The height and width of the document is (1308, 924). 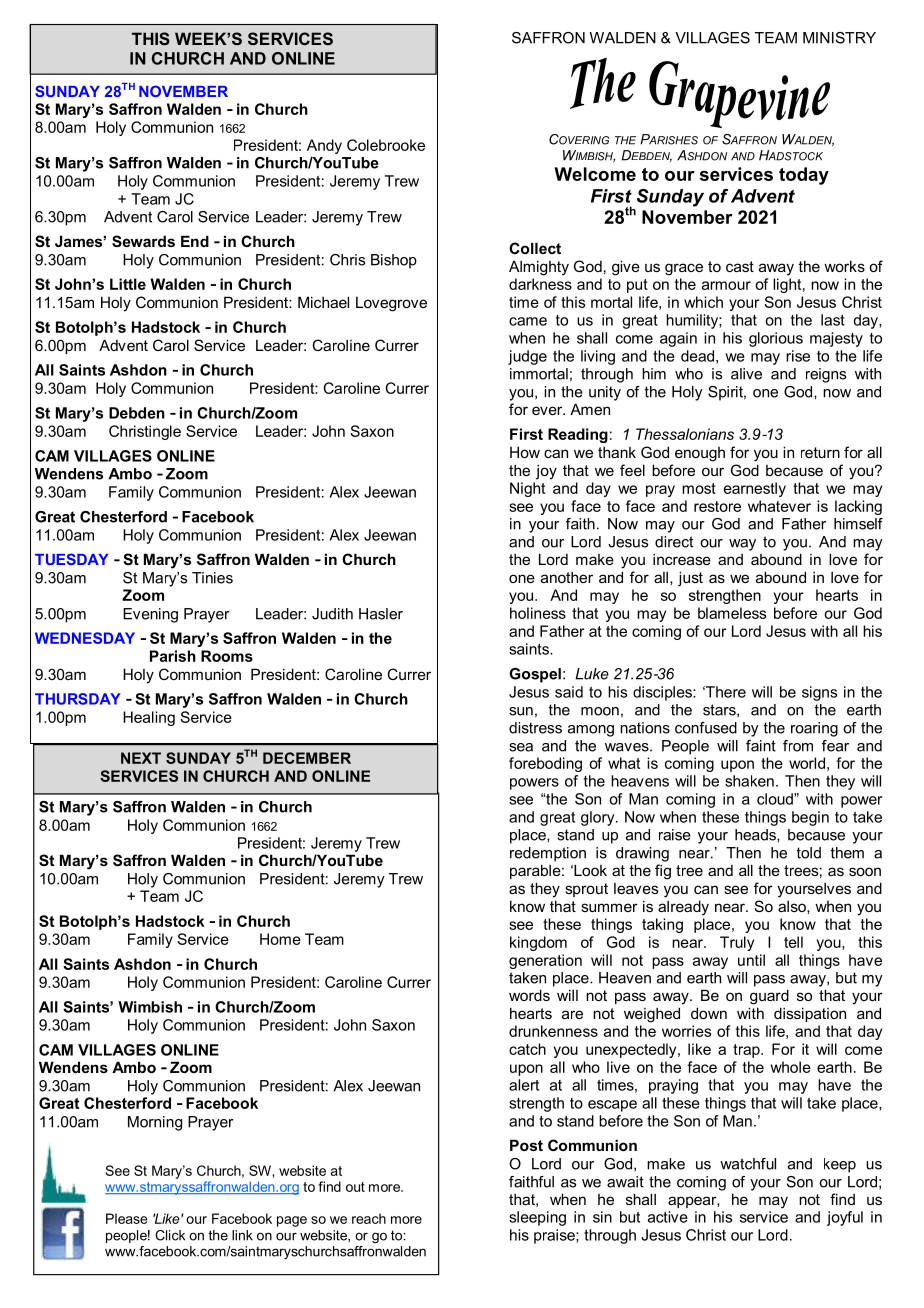 What do you see at coordinates (776, 339) in the document?
I see `glorious` at bounding box center [776, 339].
